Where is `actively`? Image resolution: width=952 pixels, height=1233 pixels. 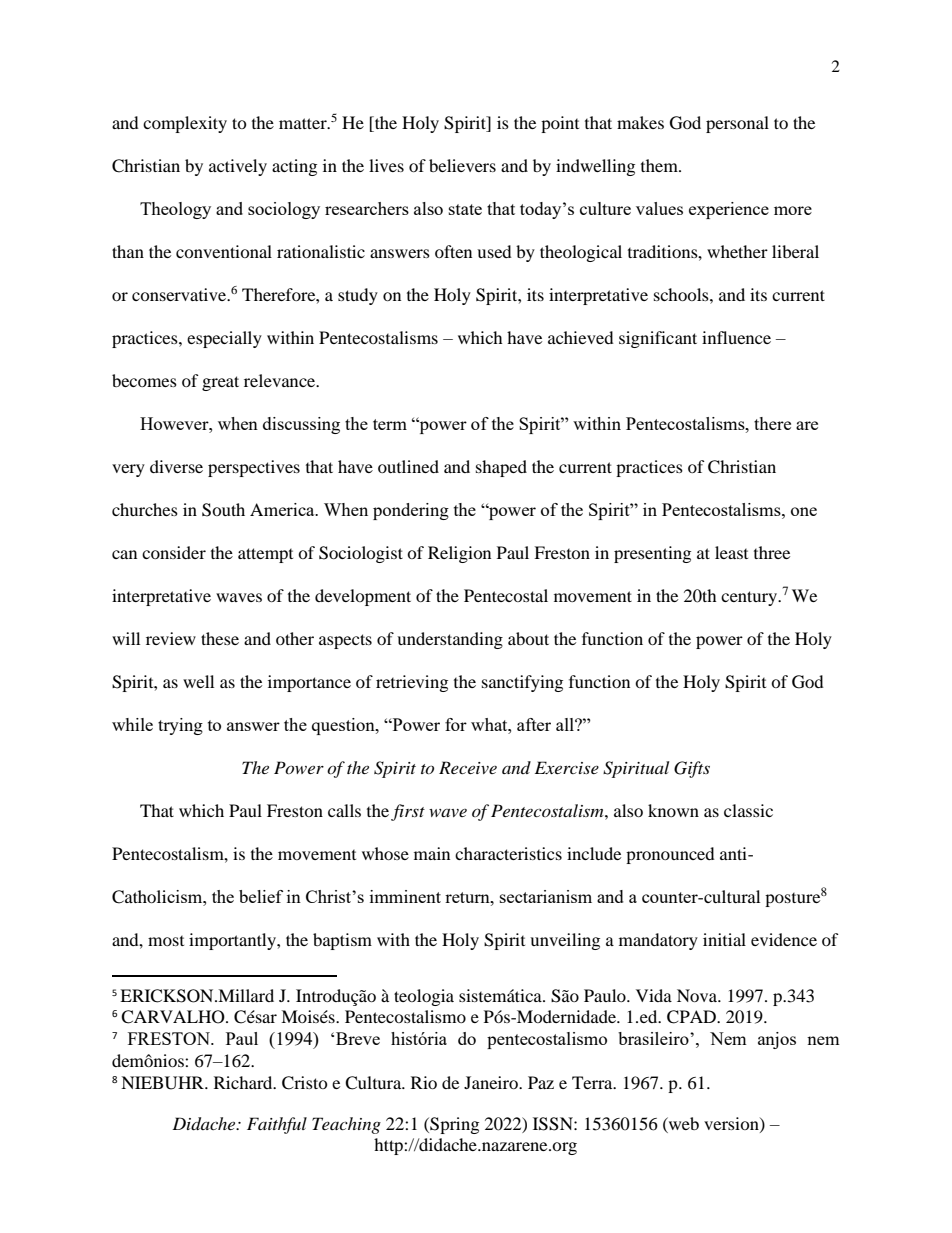 actively is located at coordinates (238, 167).
